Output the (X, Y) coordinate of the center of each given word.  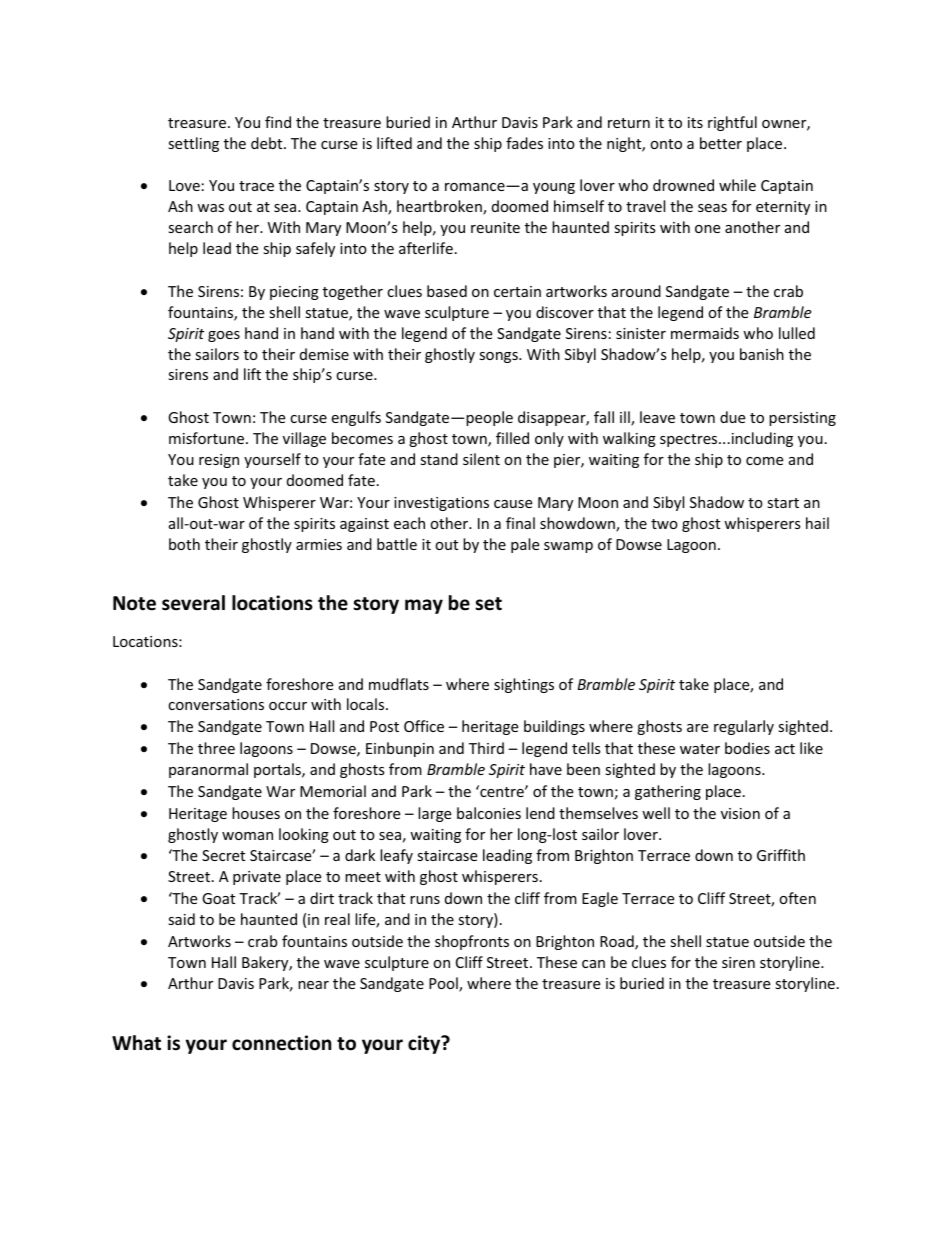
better (721, 143)
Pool (444, 984)
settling (193, 144)
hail (817, 523)
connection (281, 1043)
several (193, 603)
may (424, 606)
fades (524, 143)
